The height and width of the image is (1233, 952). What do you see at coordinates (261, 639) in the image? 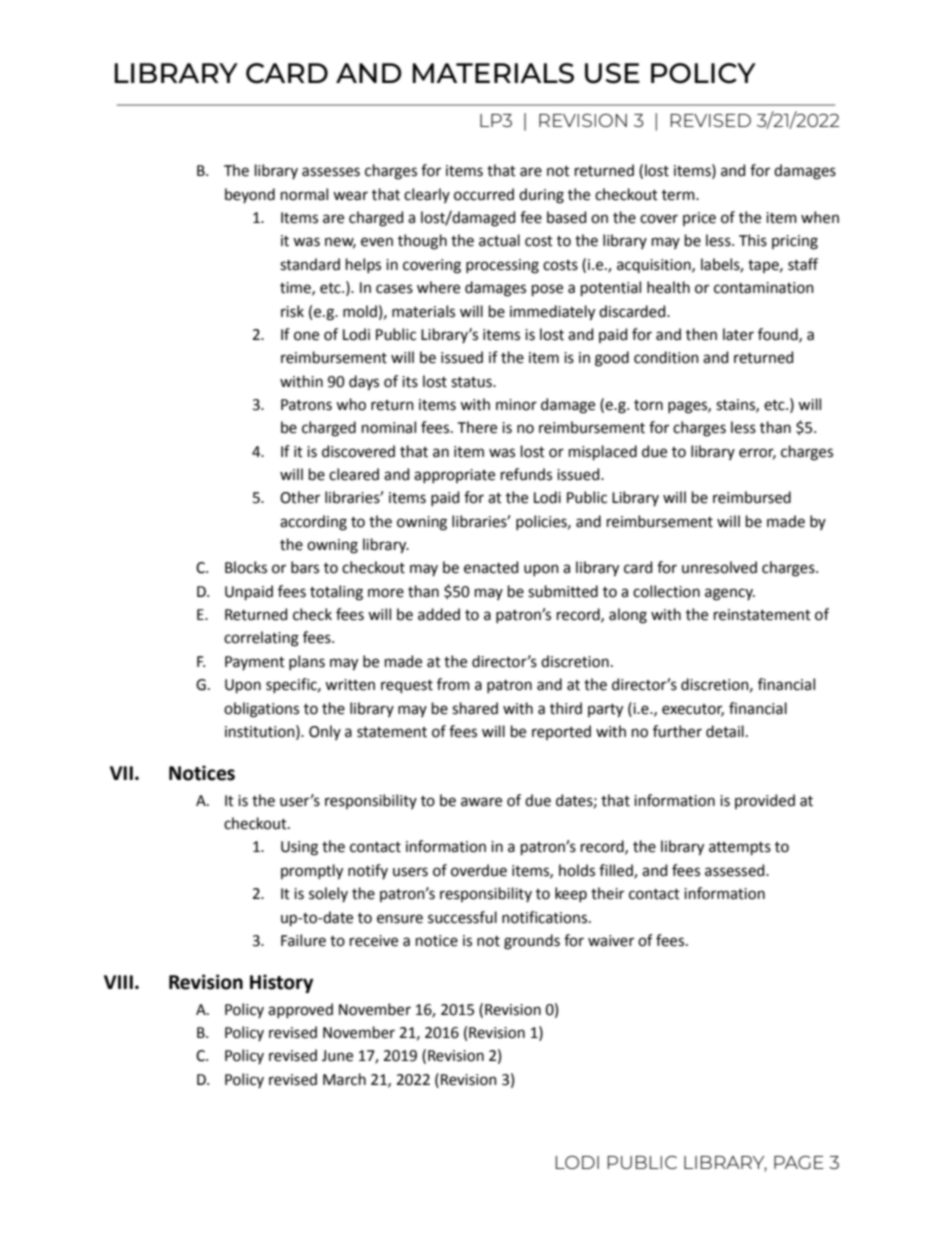
I see `correlating` at bounding box center [261, 639].
